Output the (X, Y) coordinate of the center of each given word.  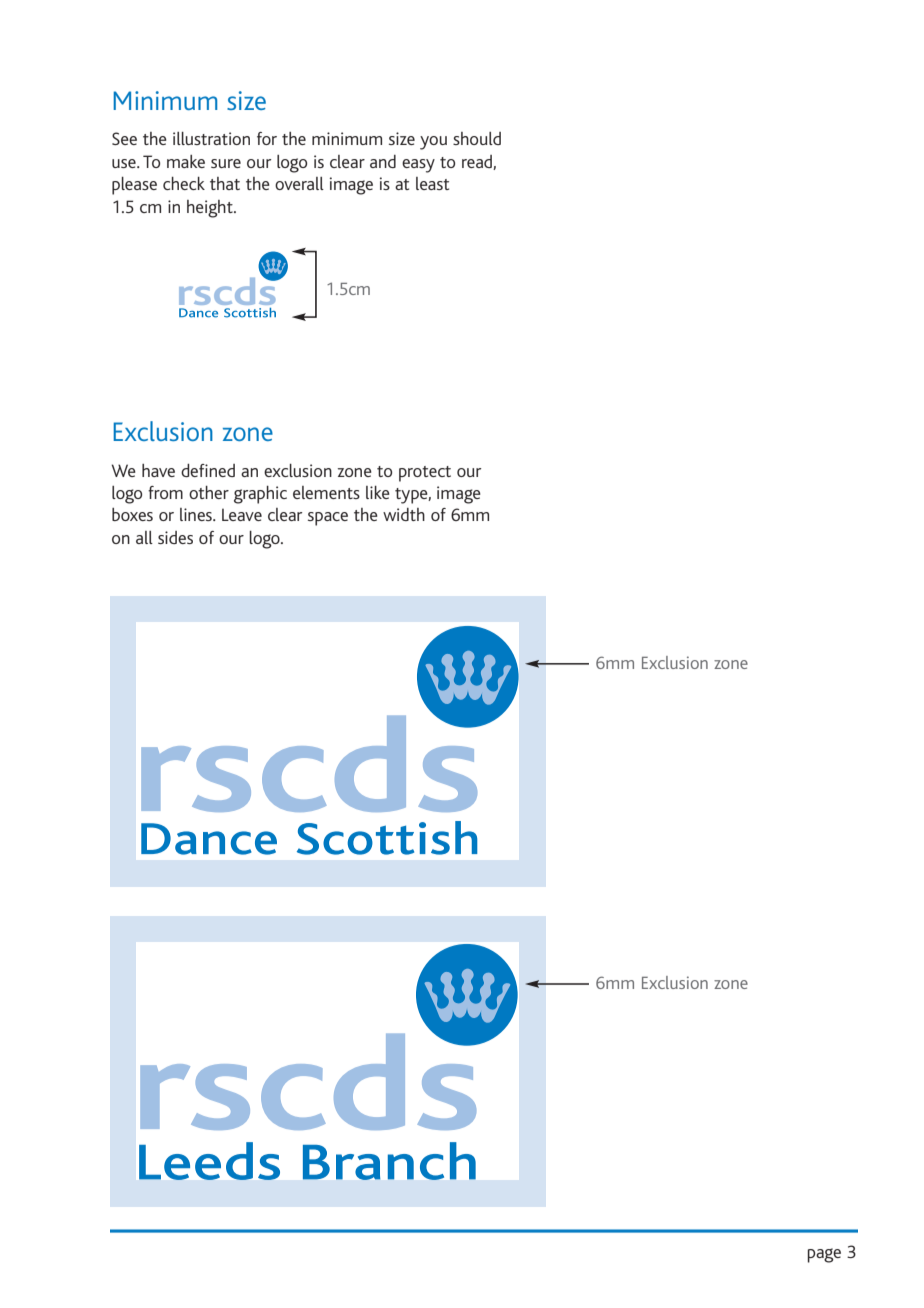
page (824, 1255)
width (404, 514)
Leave (242, 514)
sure (226, 163)
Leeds (209, 1161)
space (328, 519)
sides (175, 537)
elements (326, 492)
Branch (389, 1161)
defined (208, 470)
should (477, 138)
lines (197, 514)
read (478, 162)
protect (425, 474)
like (378, 492)
